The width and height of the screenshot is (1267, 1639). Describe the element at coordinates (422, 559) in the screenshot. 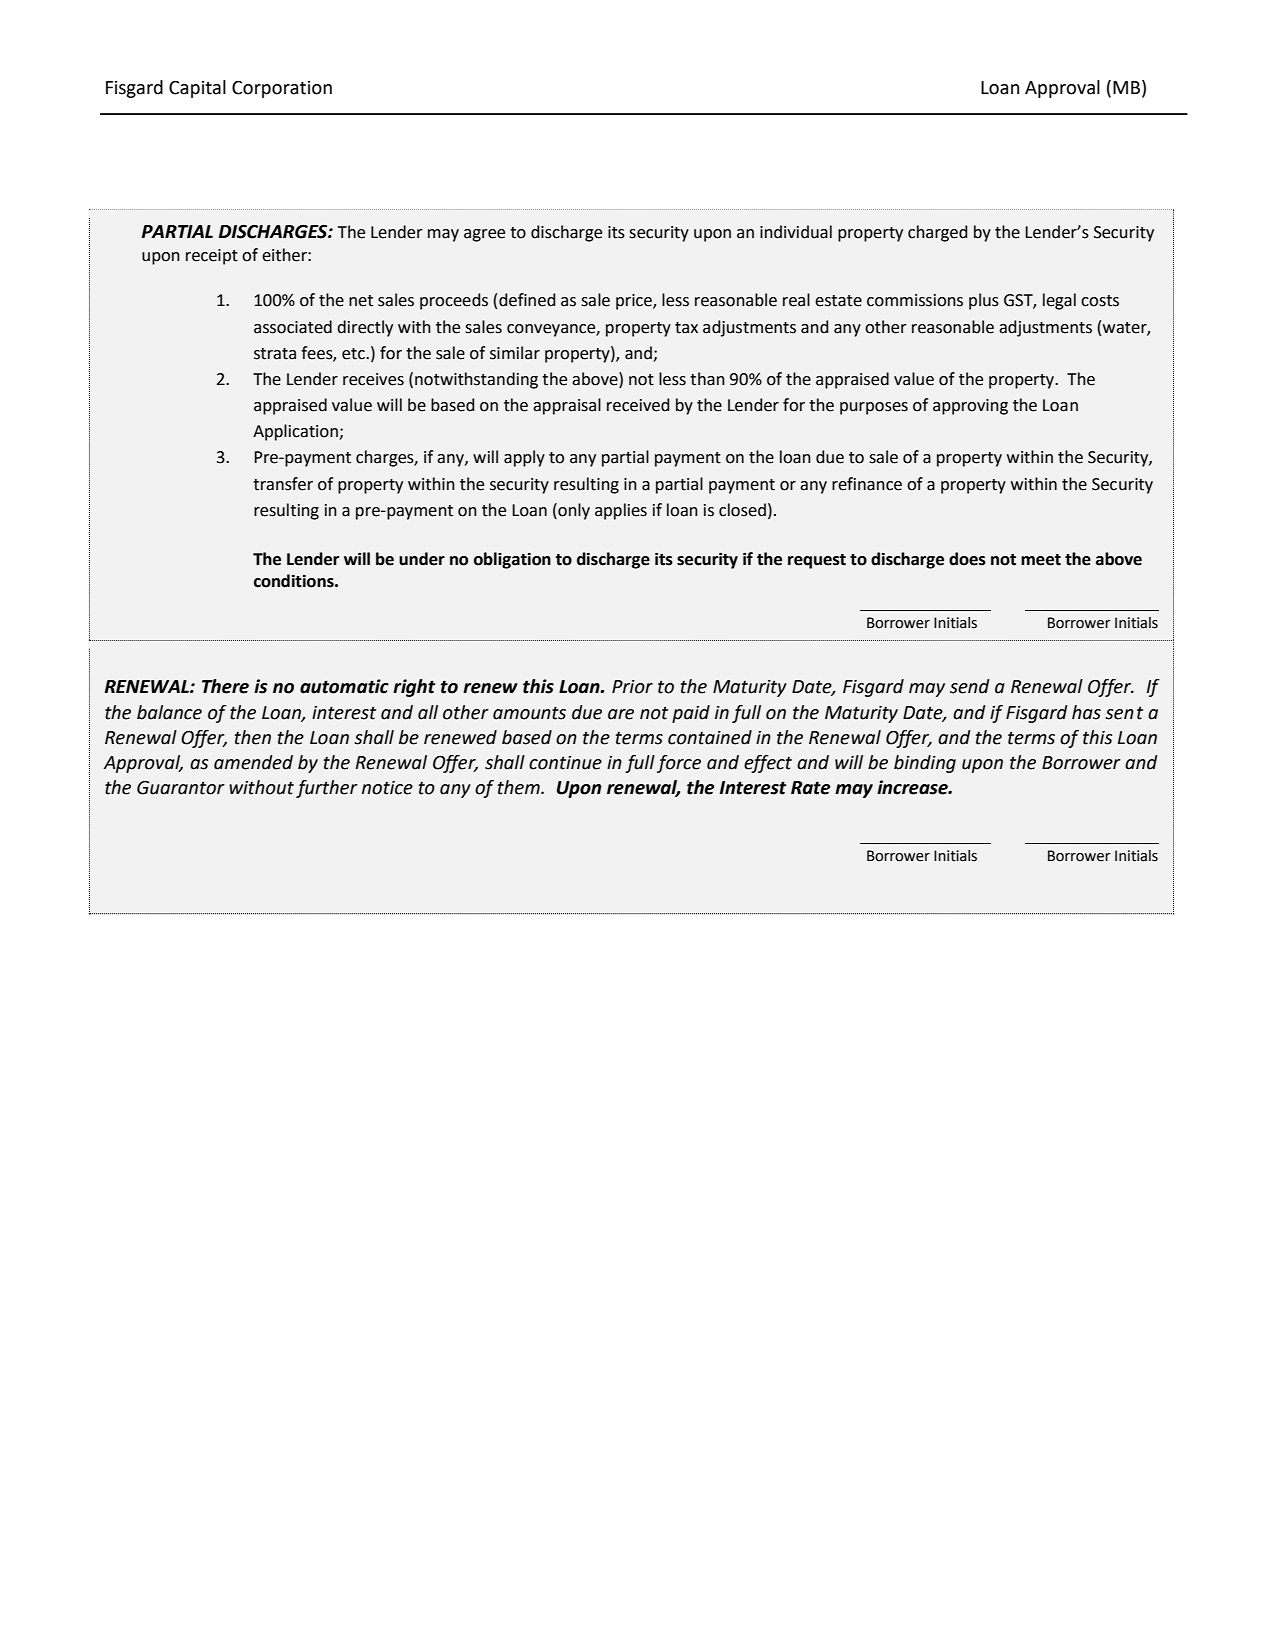

I see `under` at that location.
